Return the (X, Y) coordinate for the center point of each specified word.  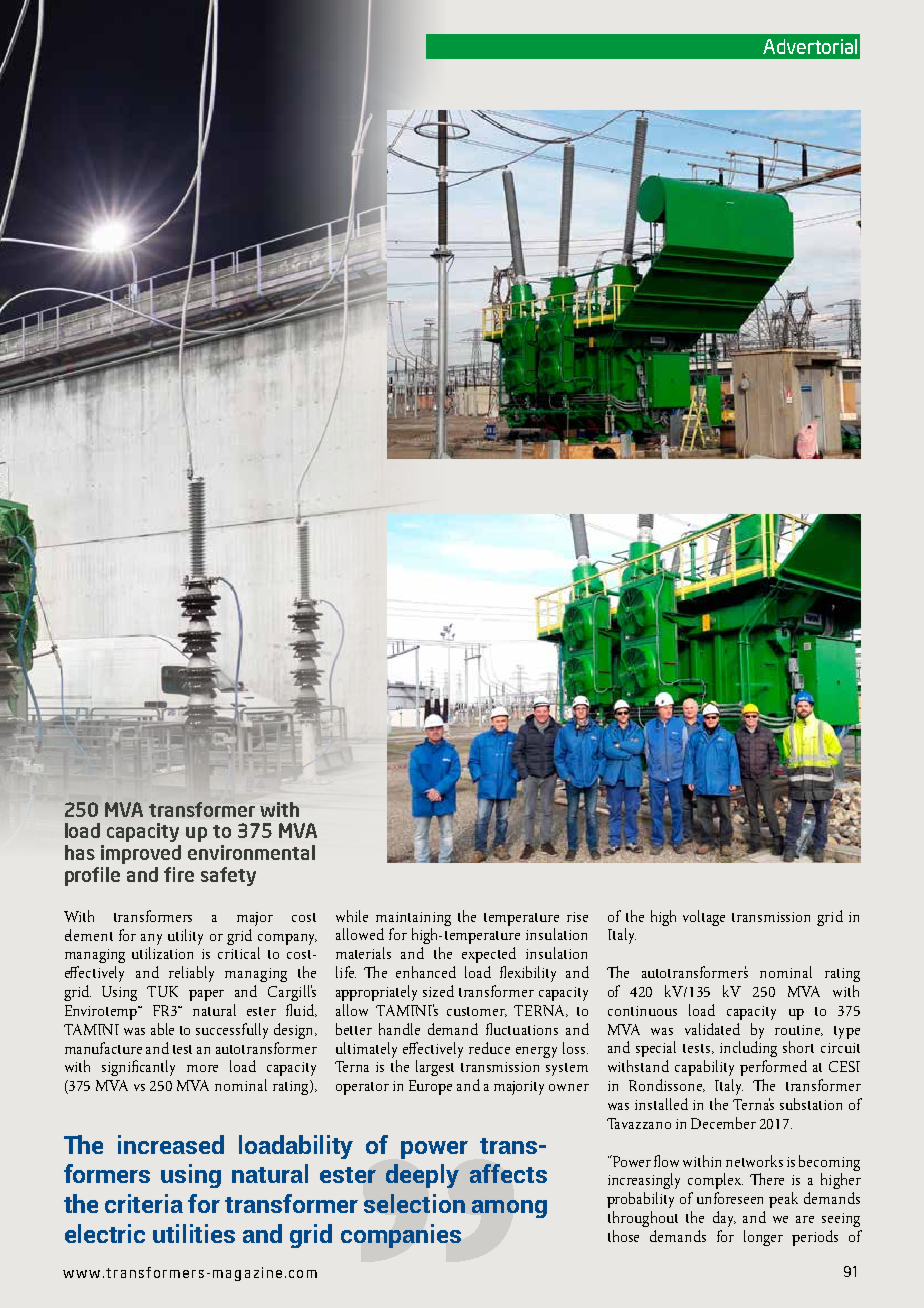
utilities (194, 1233)
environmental (251, 852)
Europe (430, 1087)
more (202, 1068)
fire (179, 874)
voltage (704, 918)
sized (438, 991)
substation (811, 1104)
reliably (191, 974)
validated (712, 1029)
